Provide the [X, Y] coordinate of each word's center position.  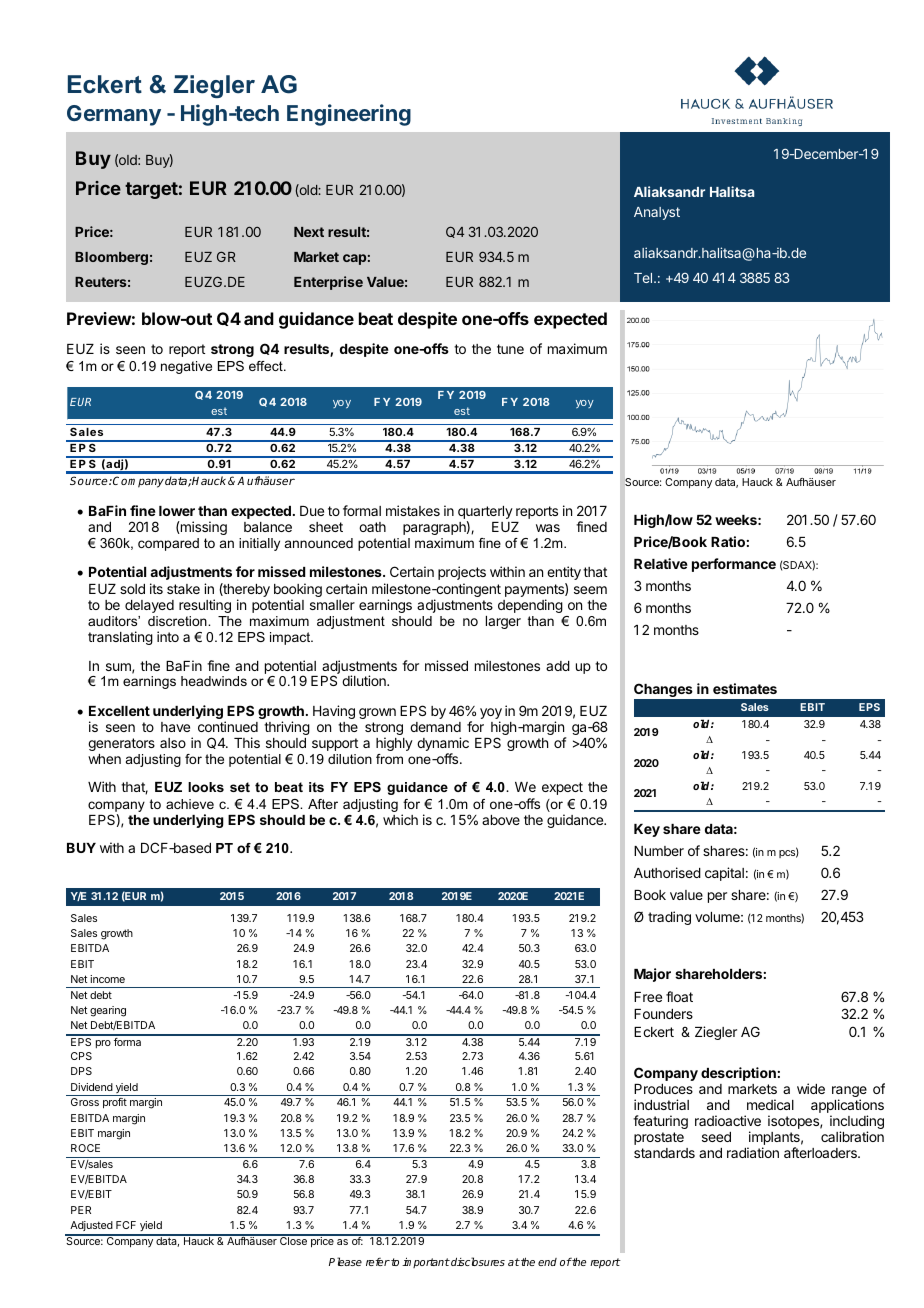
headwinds [214, 681]
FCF [126, 1225]
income [107, 979]
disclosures [477, 1261]
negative [186, 367]
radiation [753, 1152]
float [679, 996]
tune [510, 349]
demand [435, 727]
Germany [114, 115]
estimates [745, 688]
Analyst [657, 213]
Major [652, 975]
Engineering [349, 115]
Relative [661, 563]
